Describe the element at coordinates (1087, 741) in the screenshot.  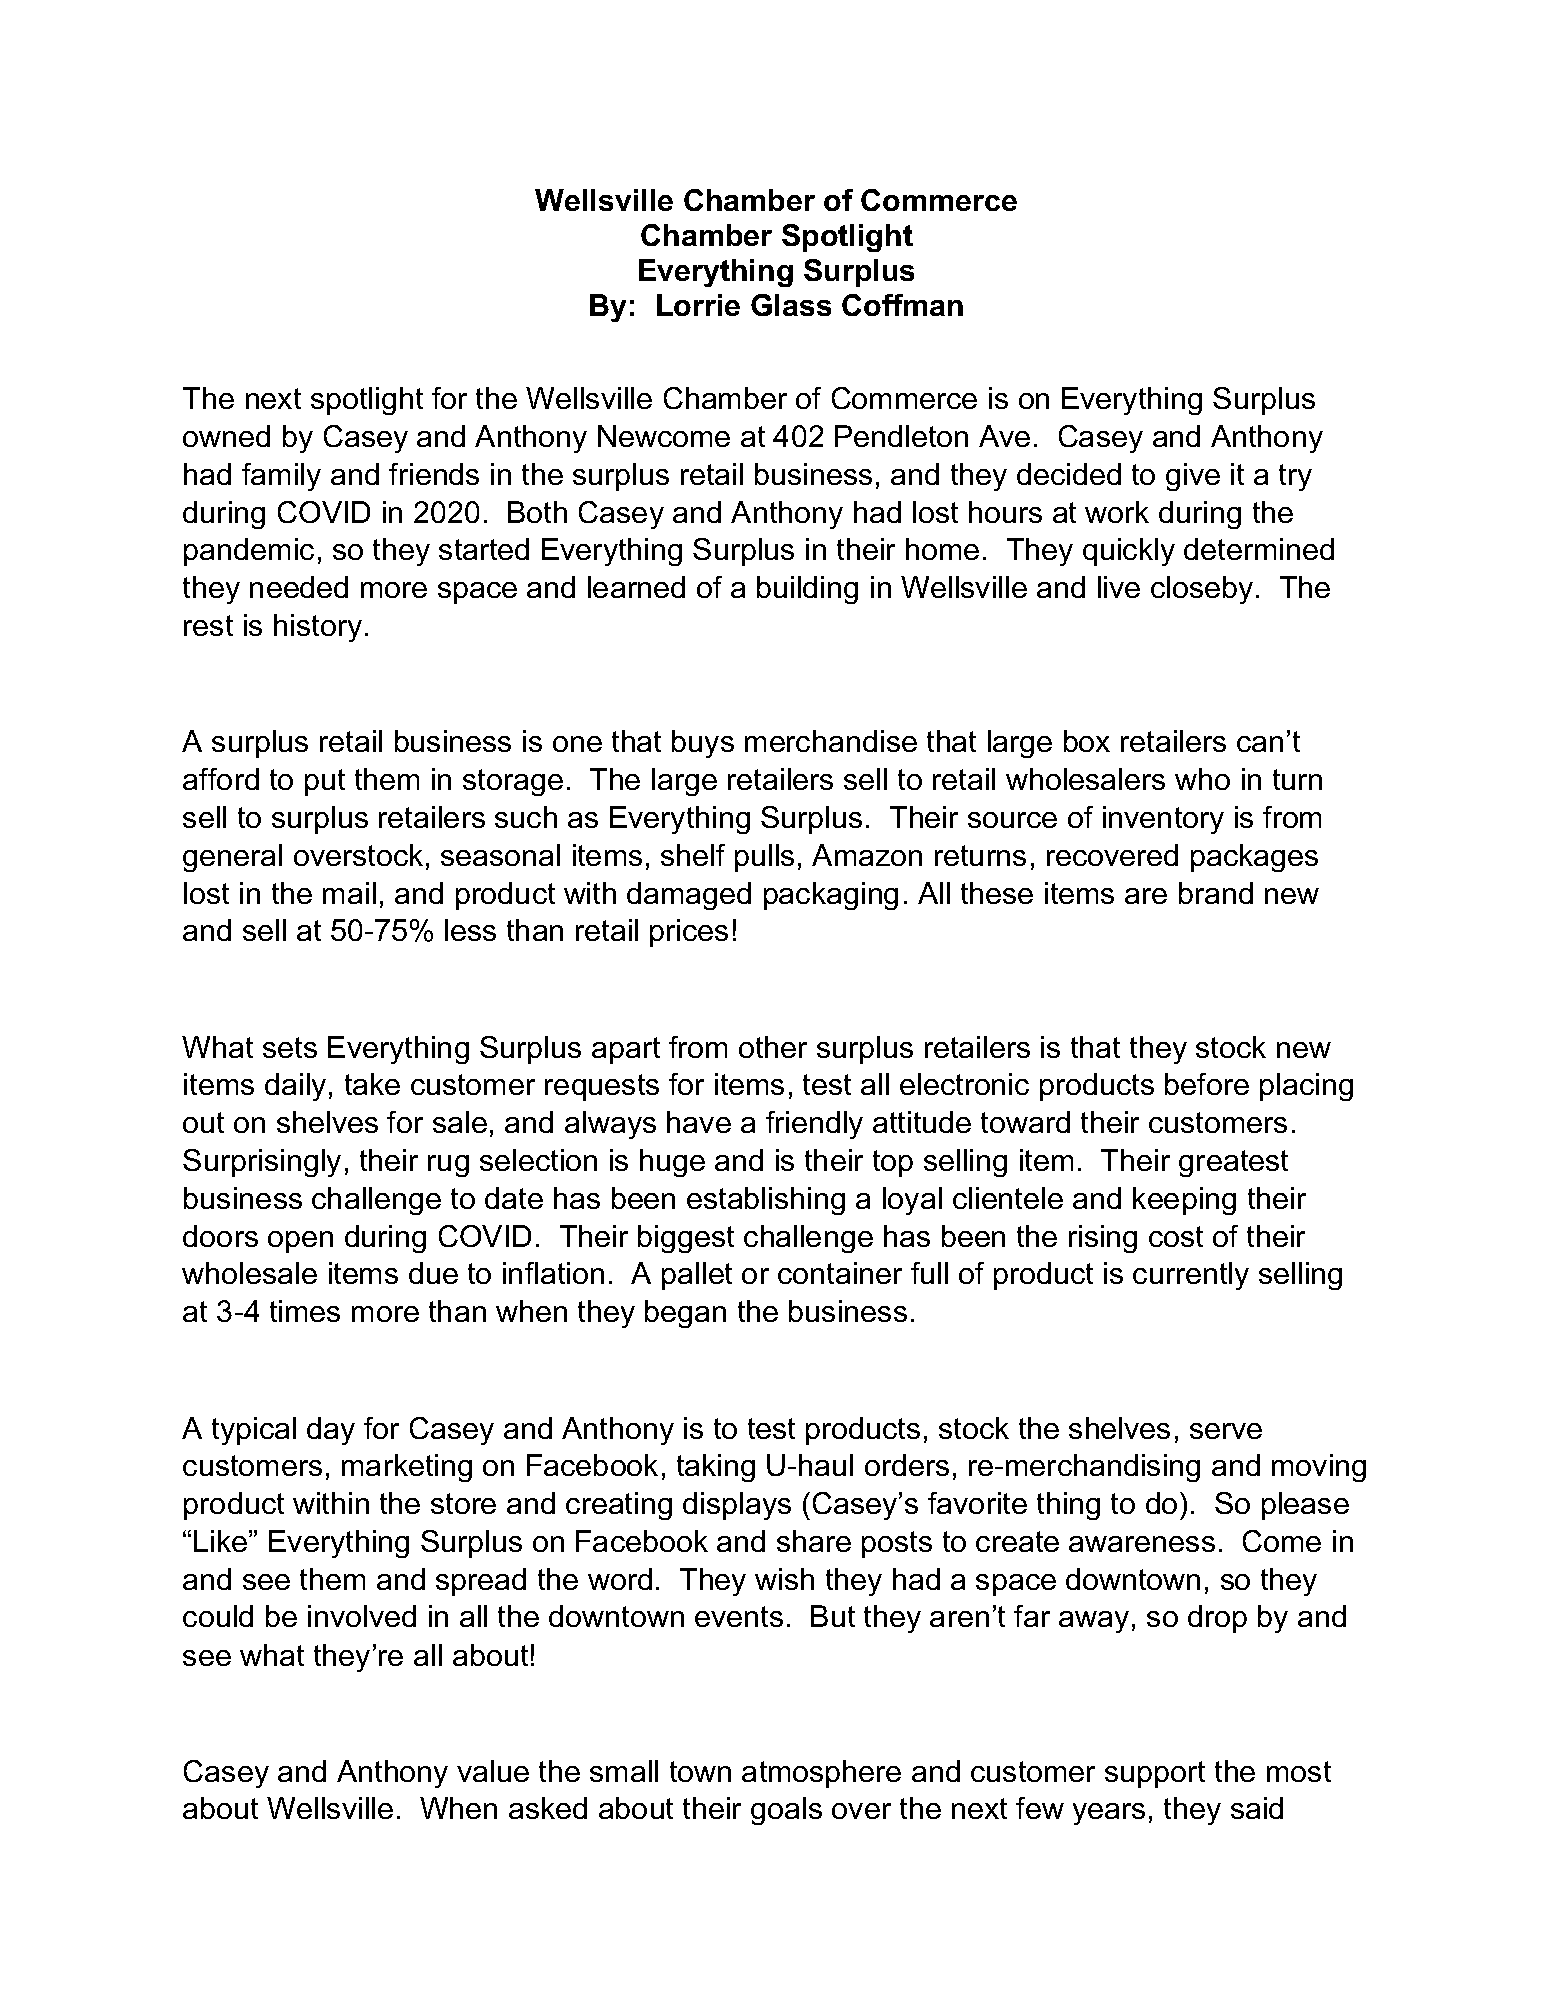
I see `box` at that location.
